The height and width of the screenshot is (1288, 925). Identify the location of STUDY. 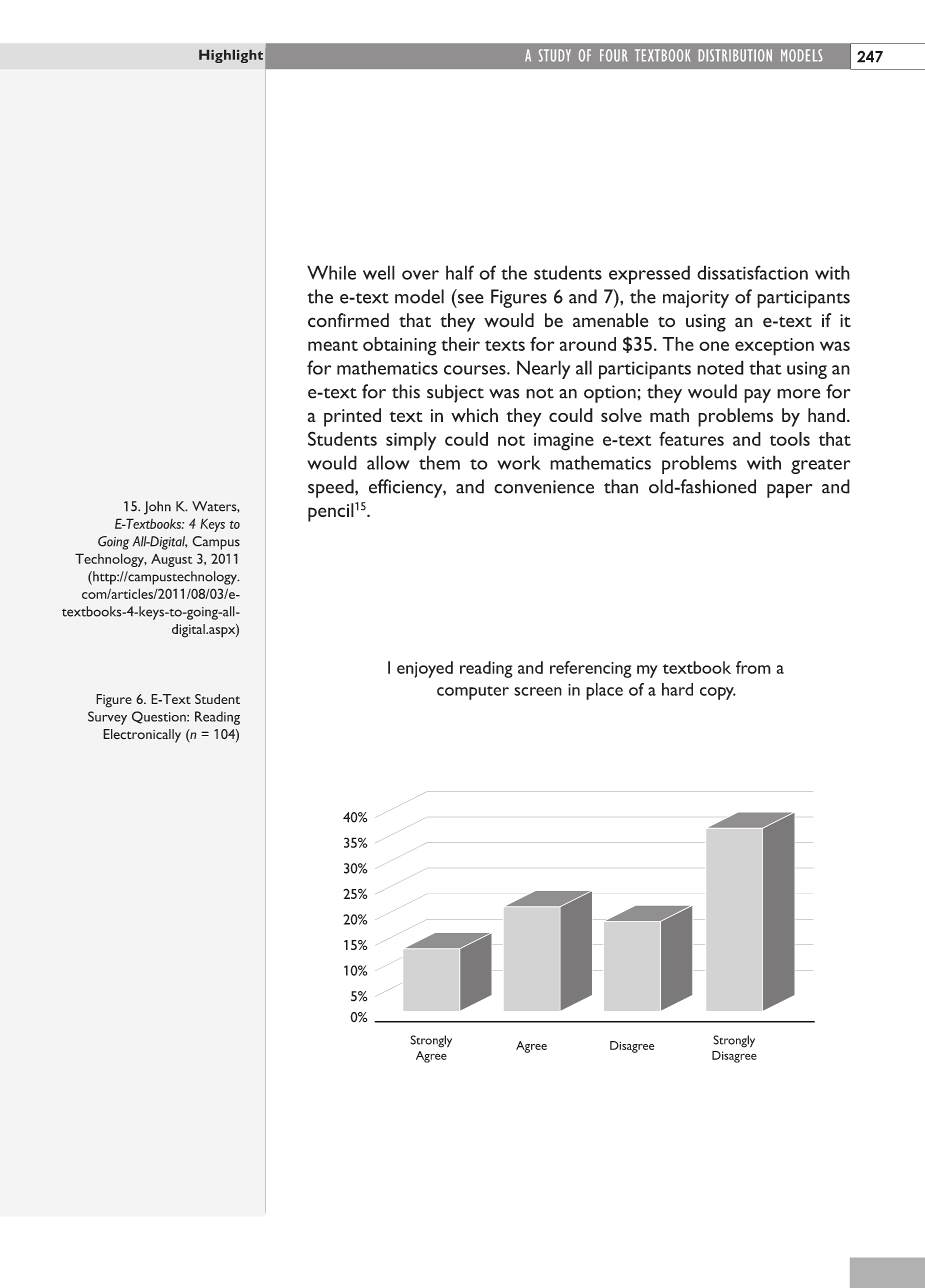
(555, 55).
